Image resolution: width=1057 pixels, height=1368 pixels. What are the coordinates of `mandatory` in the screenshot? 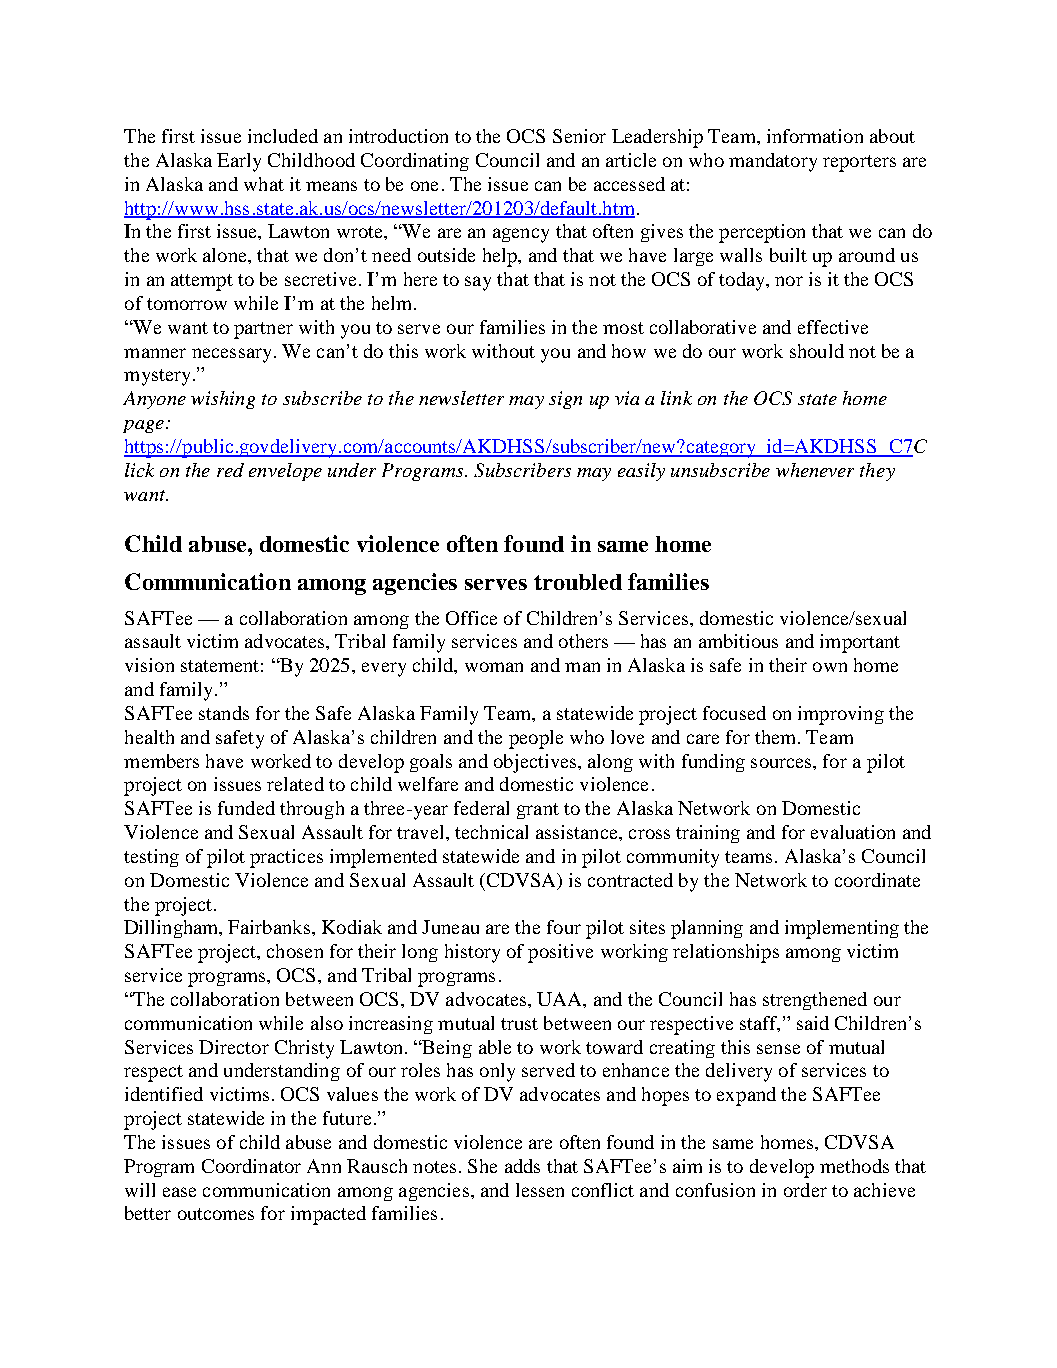 It's located at (773, 162).
